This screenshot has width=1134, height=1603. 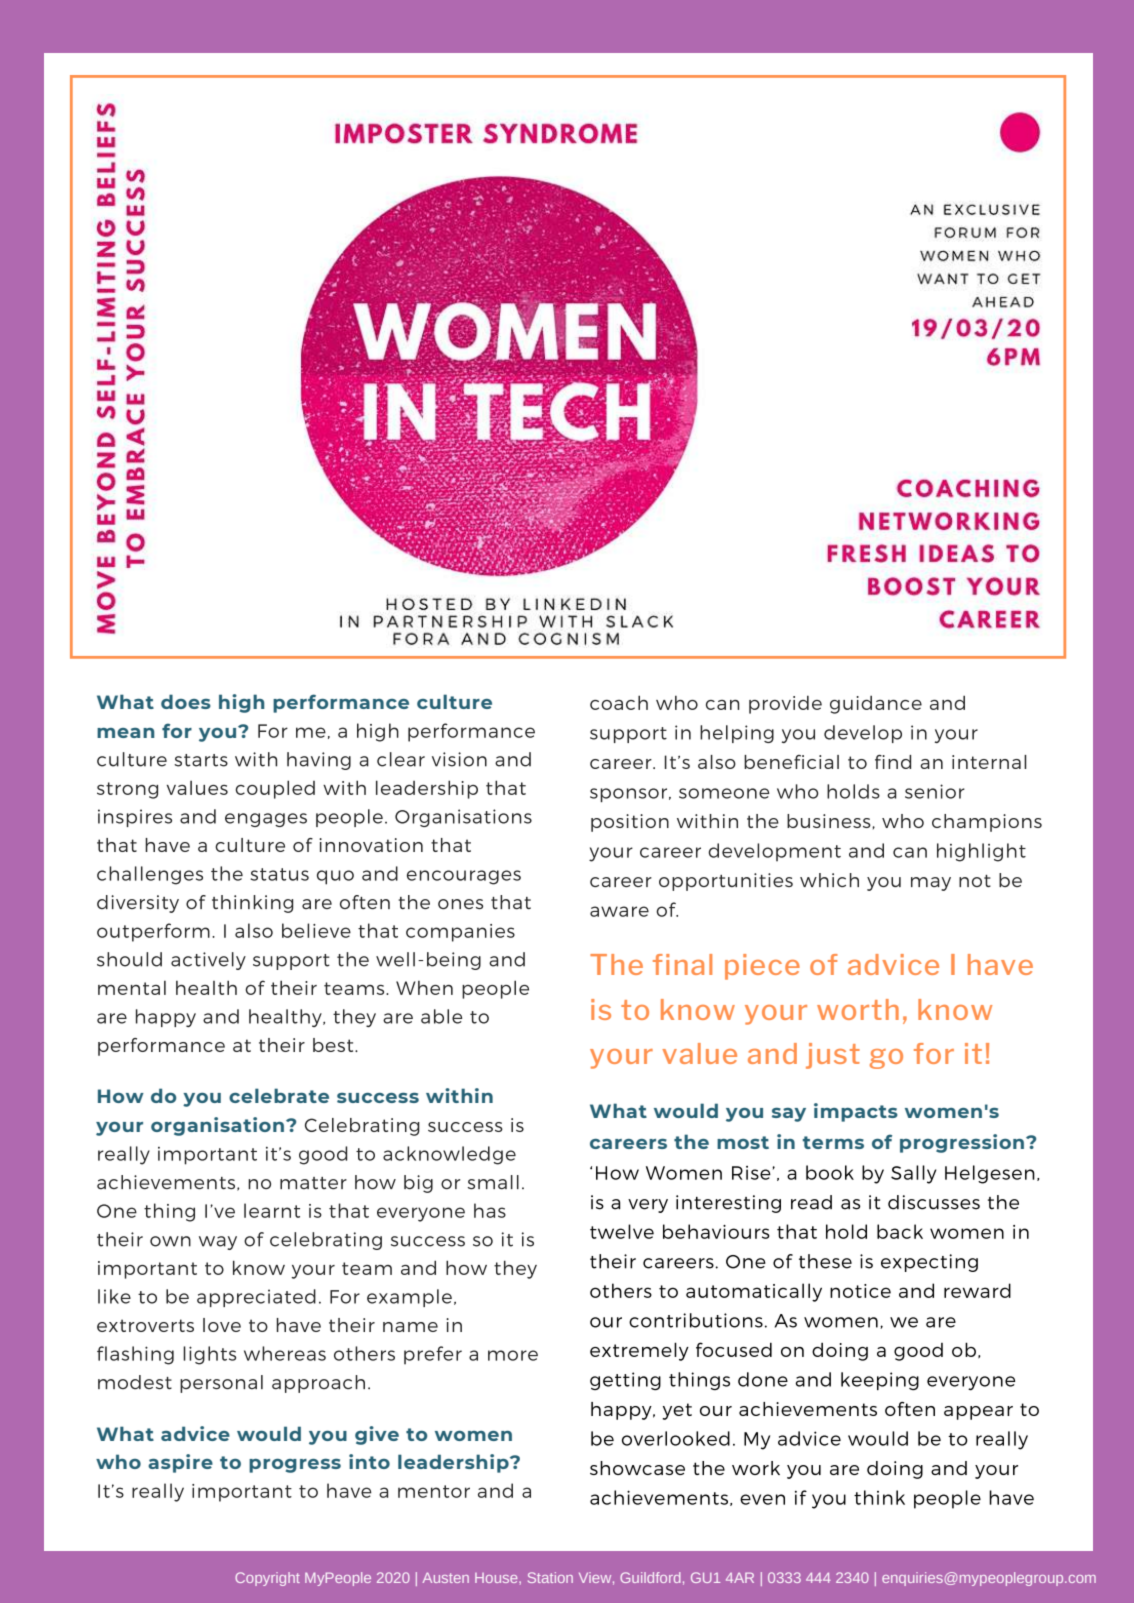 I want to click on celebrate, so click(x=279, y=1095).
